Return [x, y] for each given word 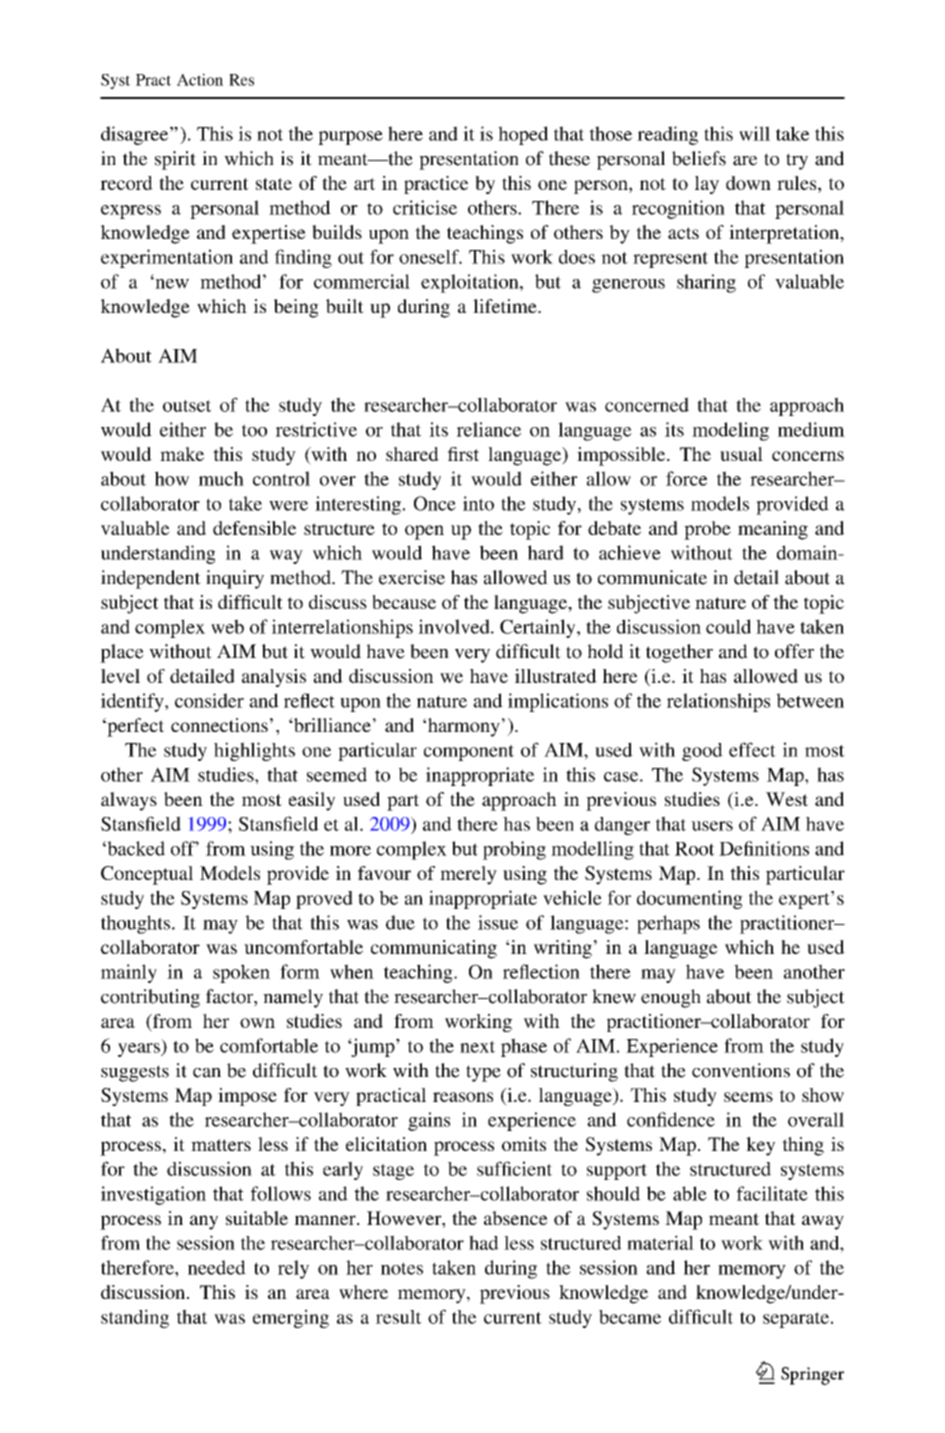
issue [498, 922]
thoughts [135, 924]
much [221, 478]
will [754, 133]
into [478, 503]
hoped [523, 135]
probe [707, 530]
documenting [690, 899]
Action [200, 79]
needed [217, 1267]
